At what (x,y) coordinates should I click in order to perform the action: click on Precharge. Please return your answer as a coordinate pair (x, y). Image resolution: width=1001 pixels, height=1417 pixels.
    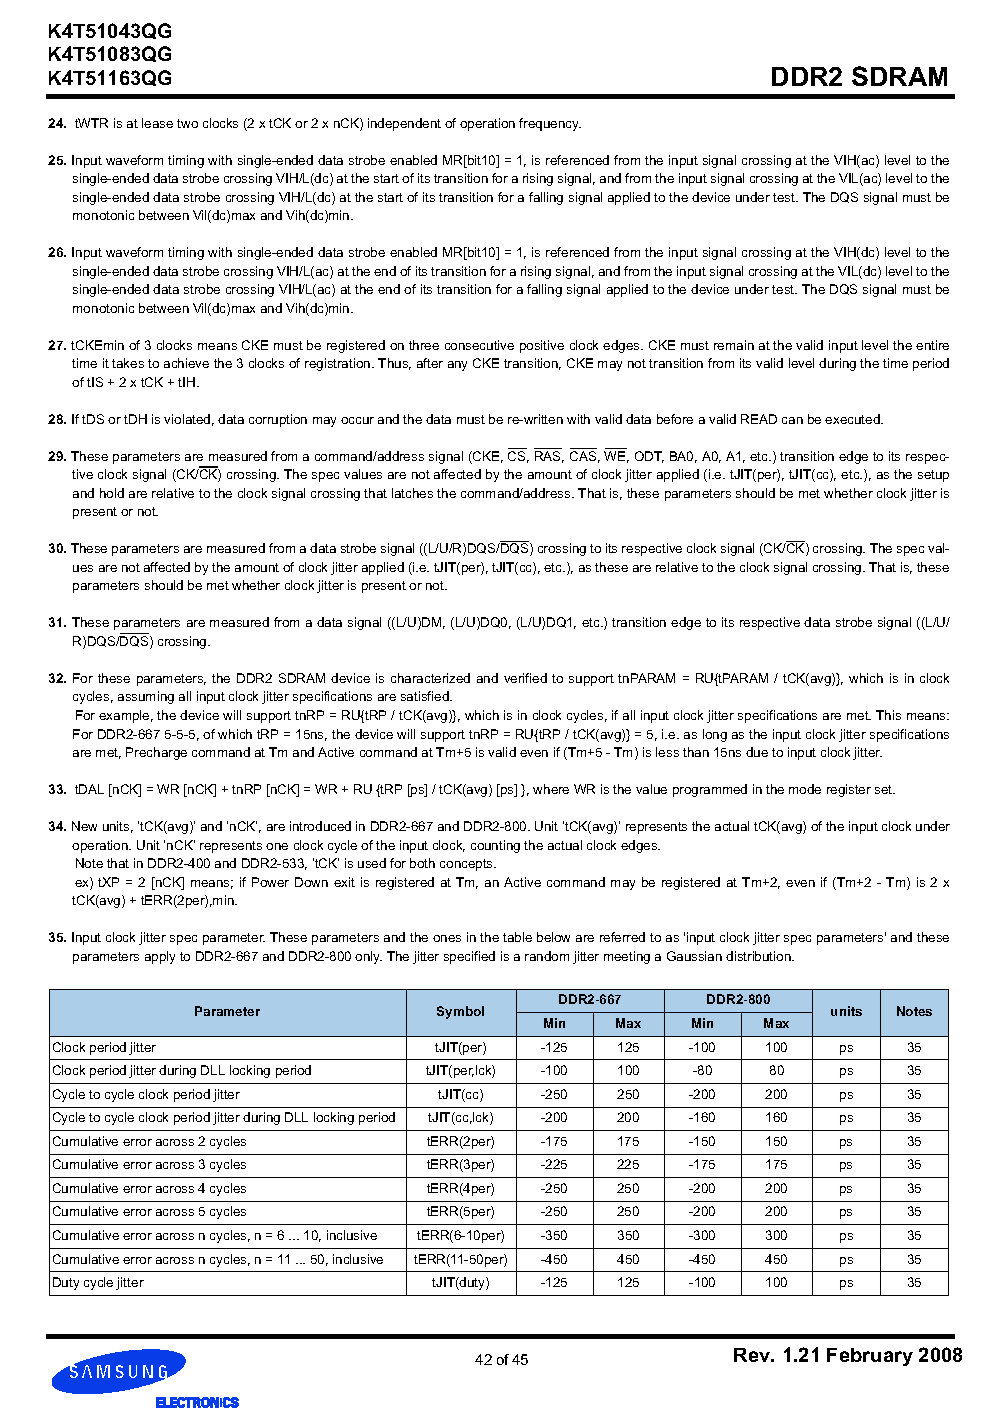
    Looking at the image, I should click on (156, 753).
